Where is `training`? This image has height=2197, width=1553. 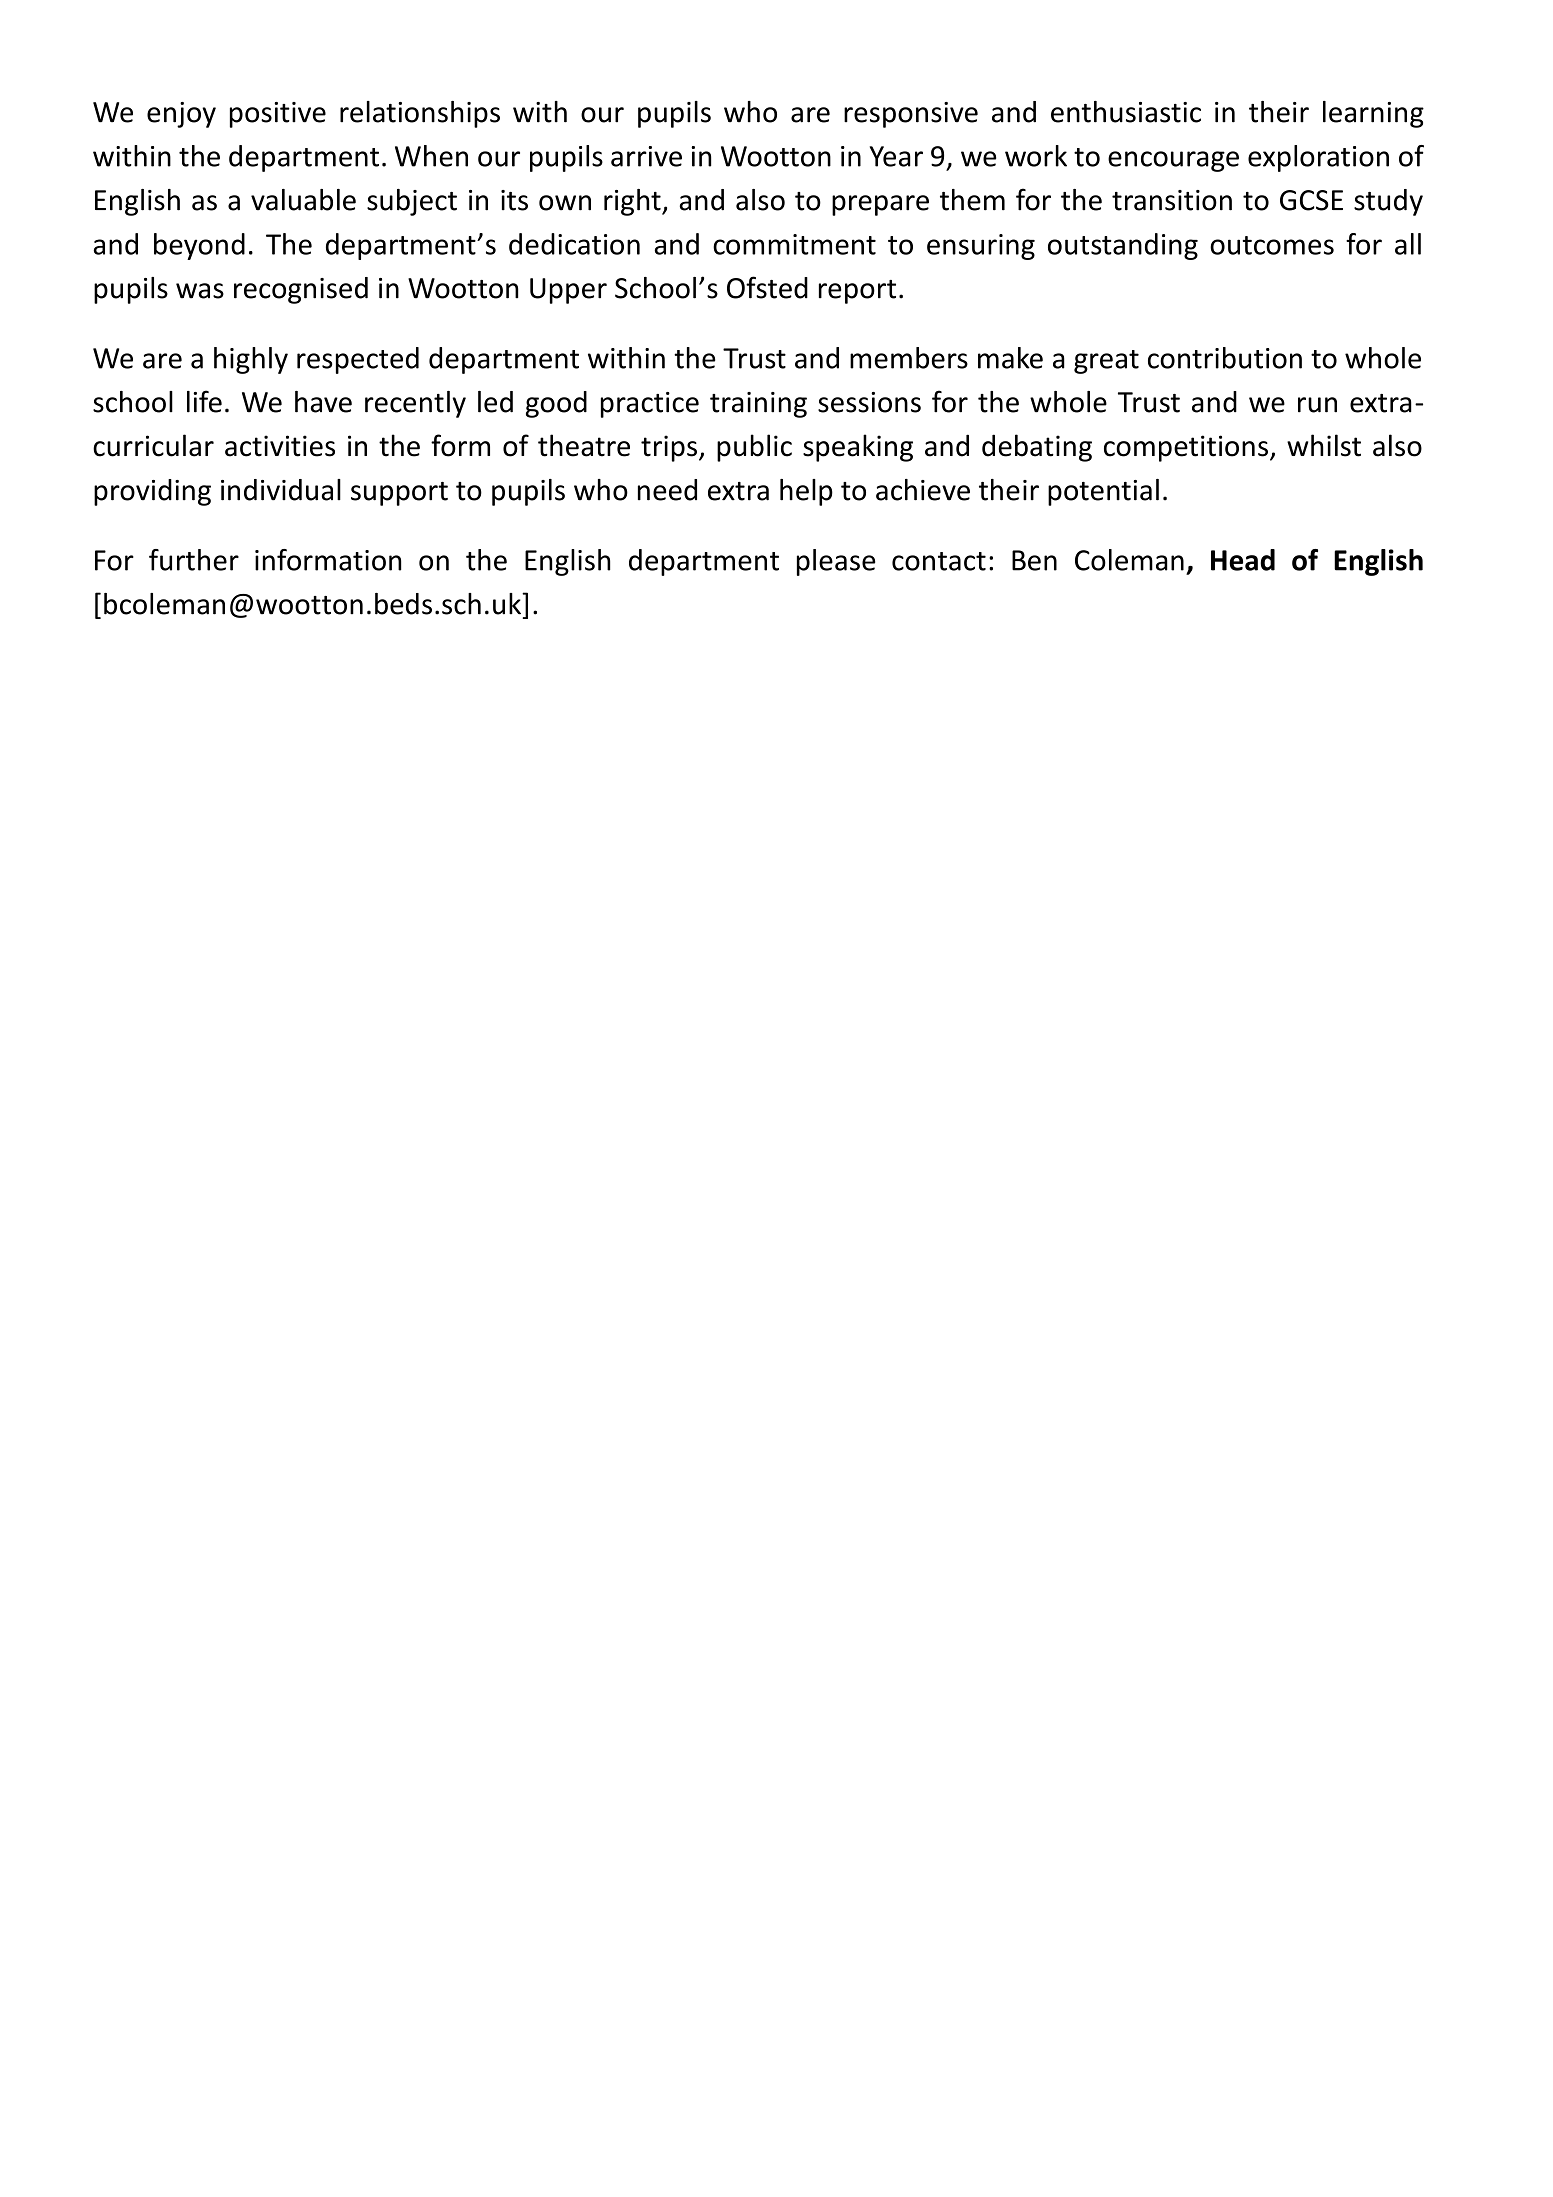 training is located at coordinates (758, 405).
